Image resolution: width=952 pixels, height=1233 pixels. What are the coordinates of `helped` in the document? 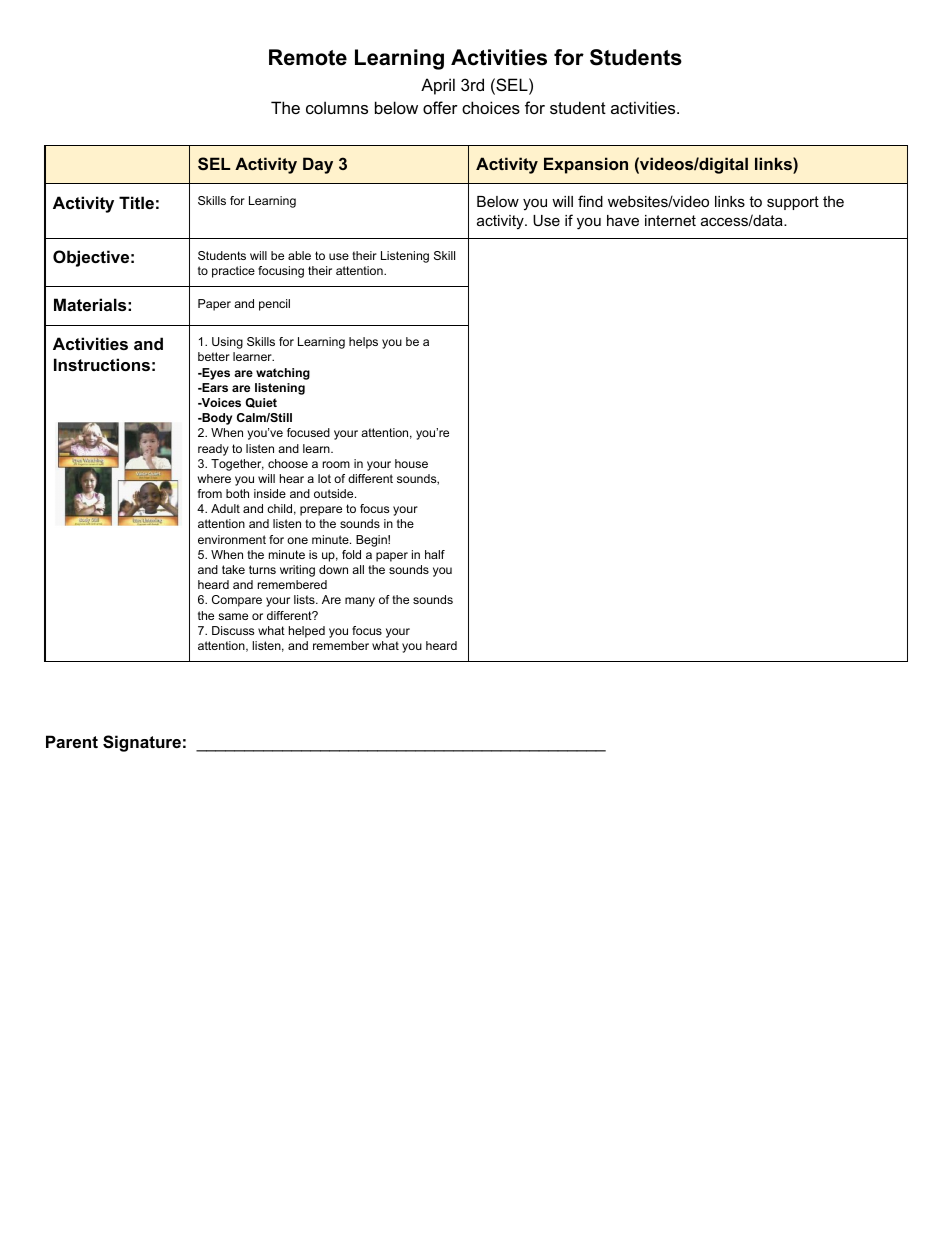 It's located at (307, 632).
